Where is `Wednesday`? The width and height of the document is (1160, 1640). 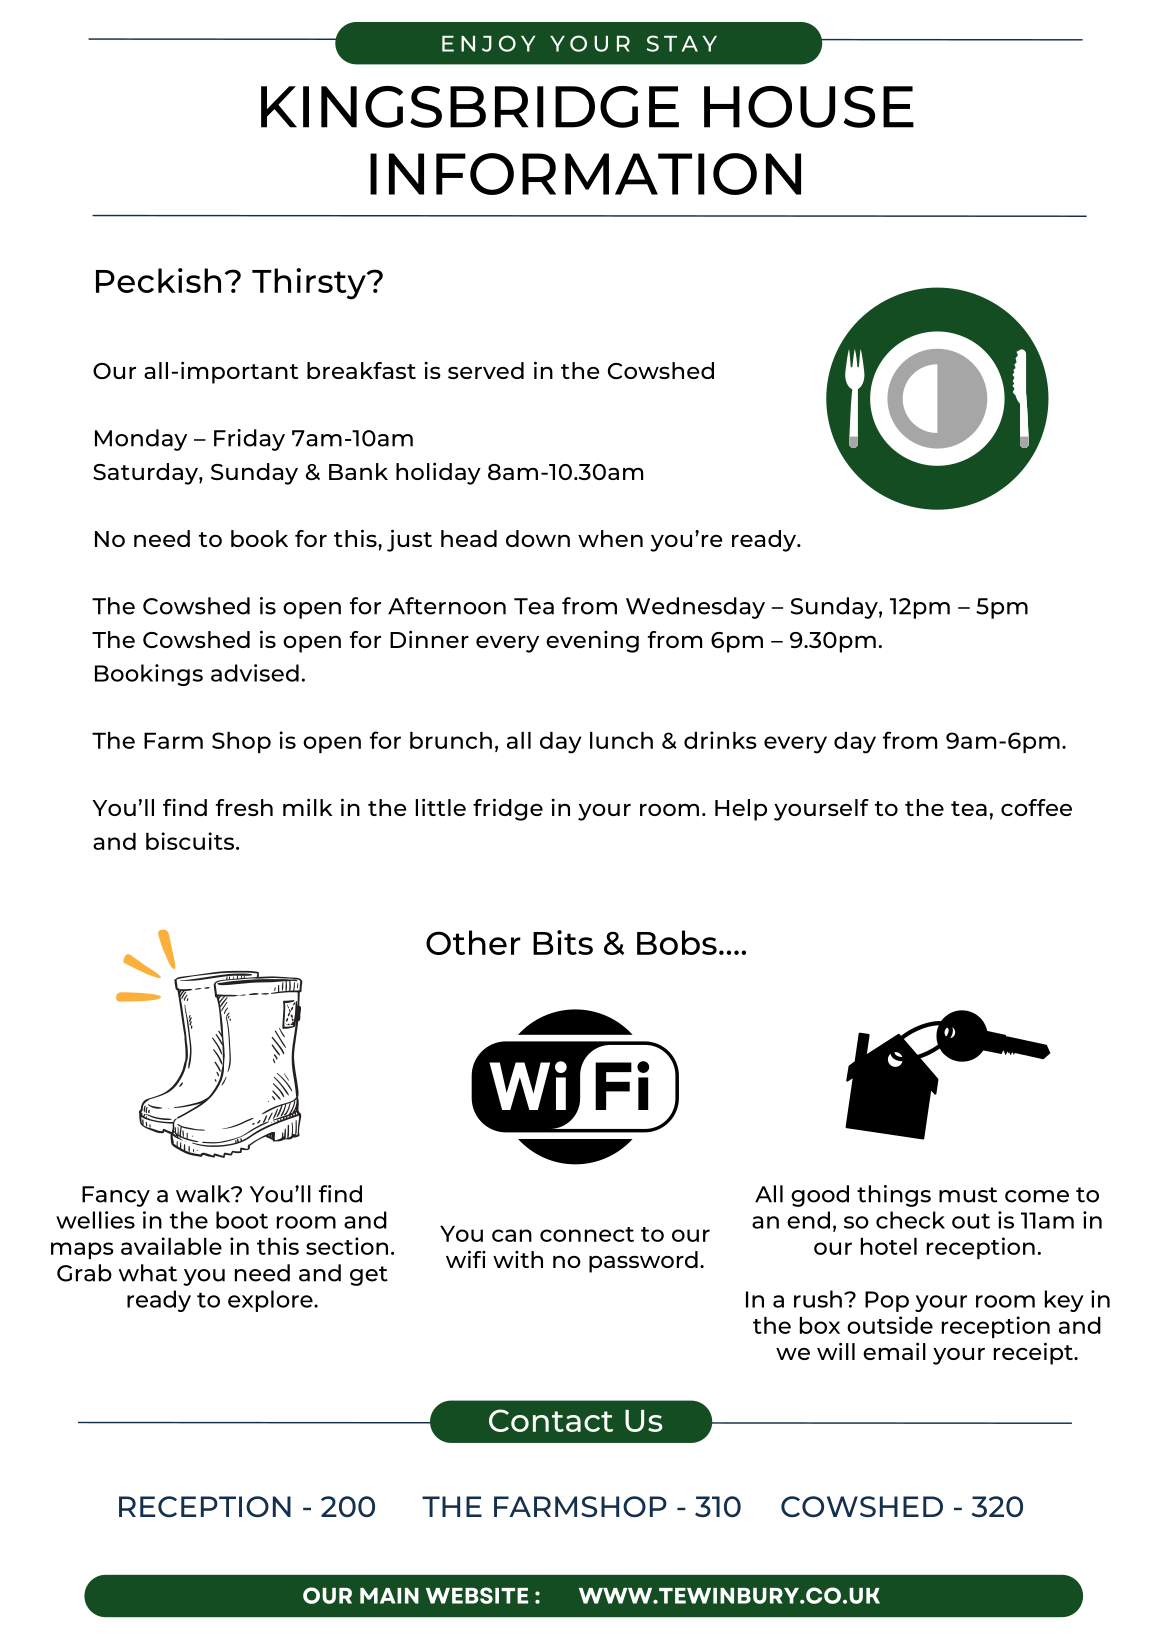
Wednesday is located at coordinates (695, 608).
